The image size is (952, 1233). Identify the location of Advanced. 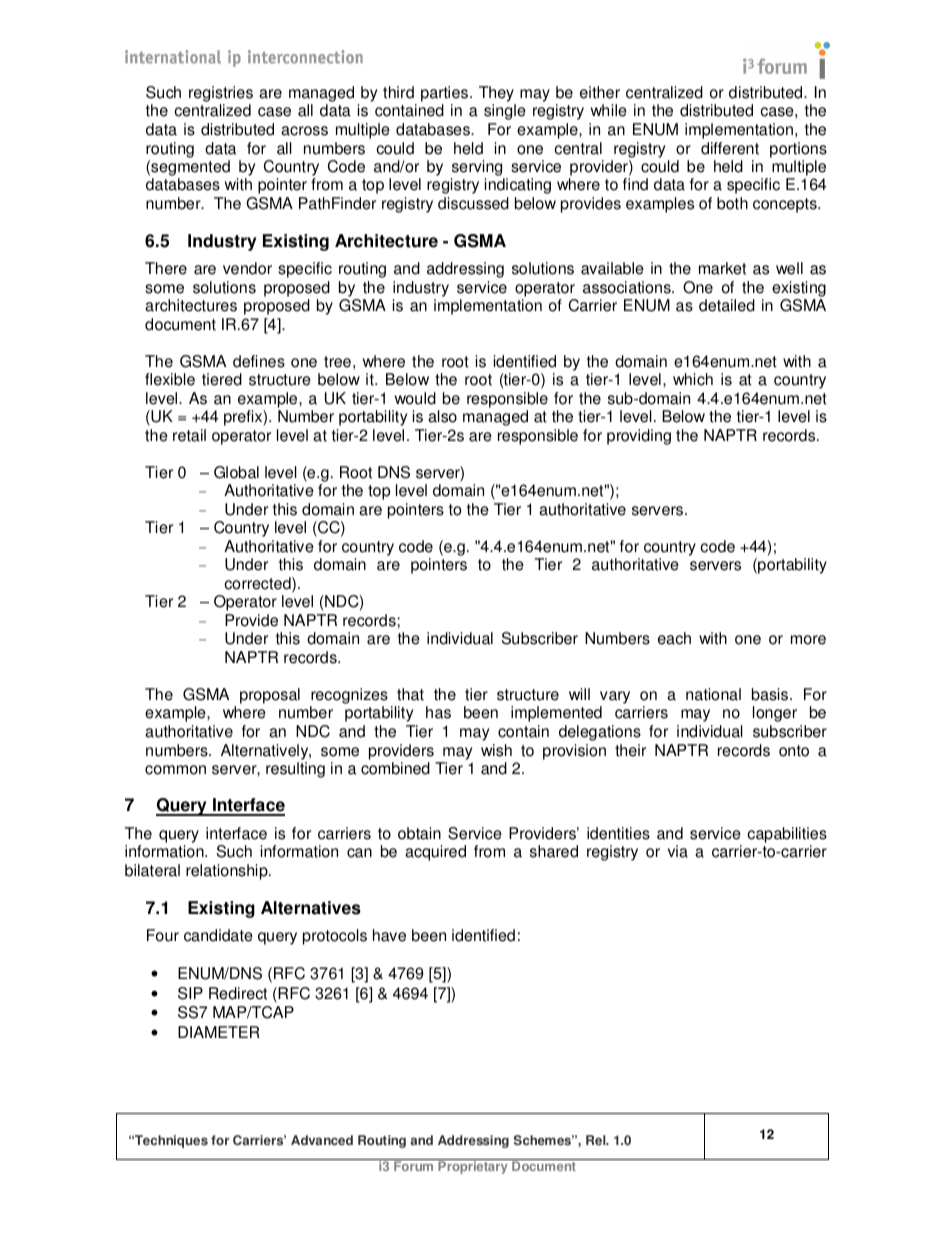
(322, 1140).
